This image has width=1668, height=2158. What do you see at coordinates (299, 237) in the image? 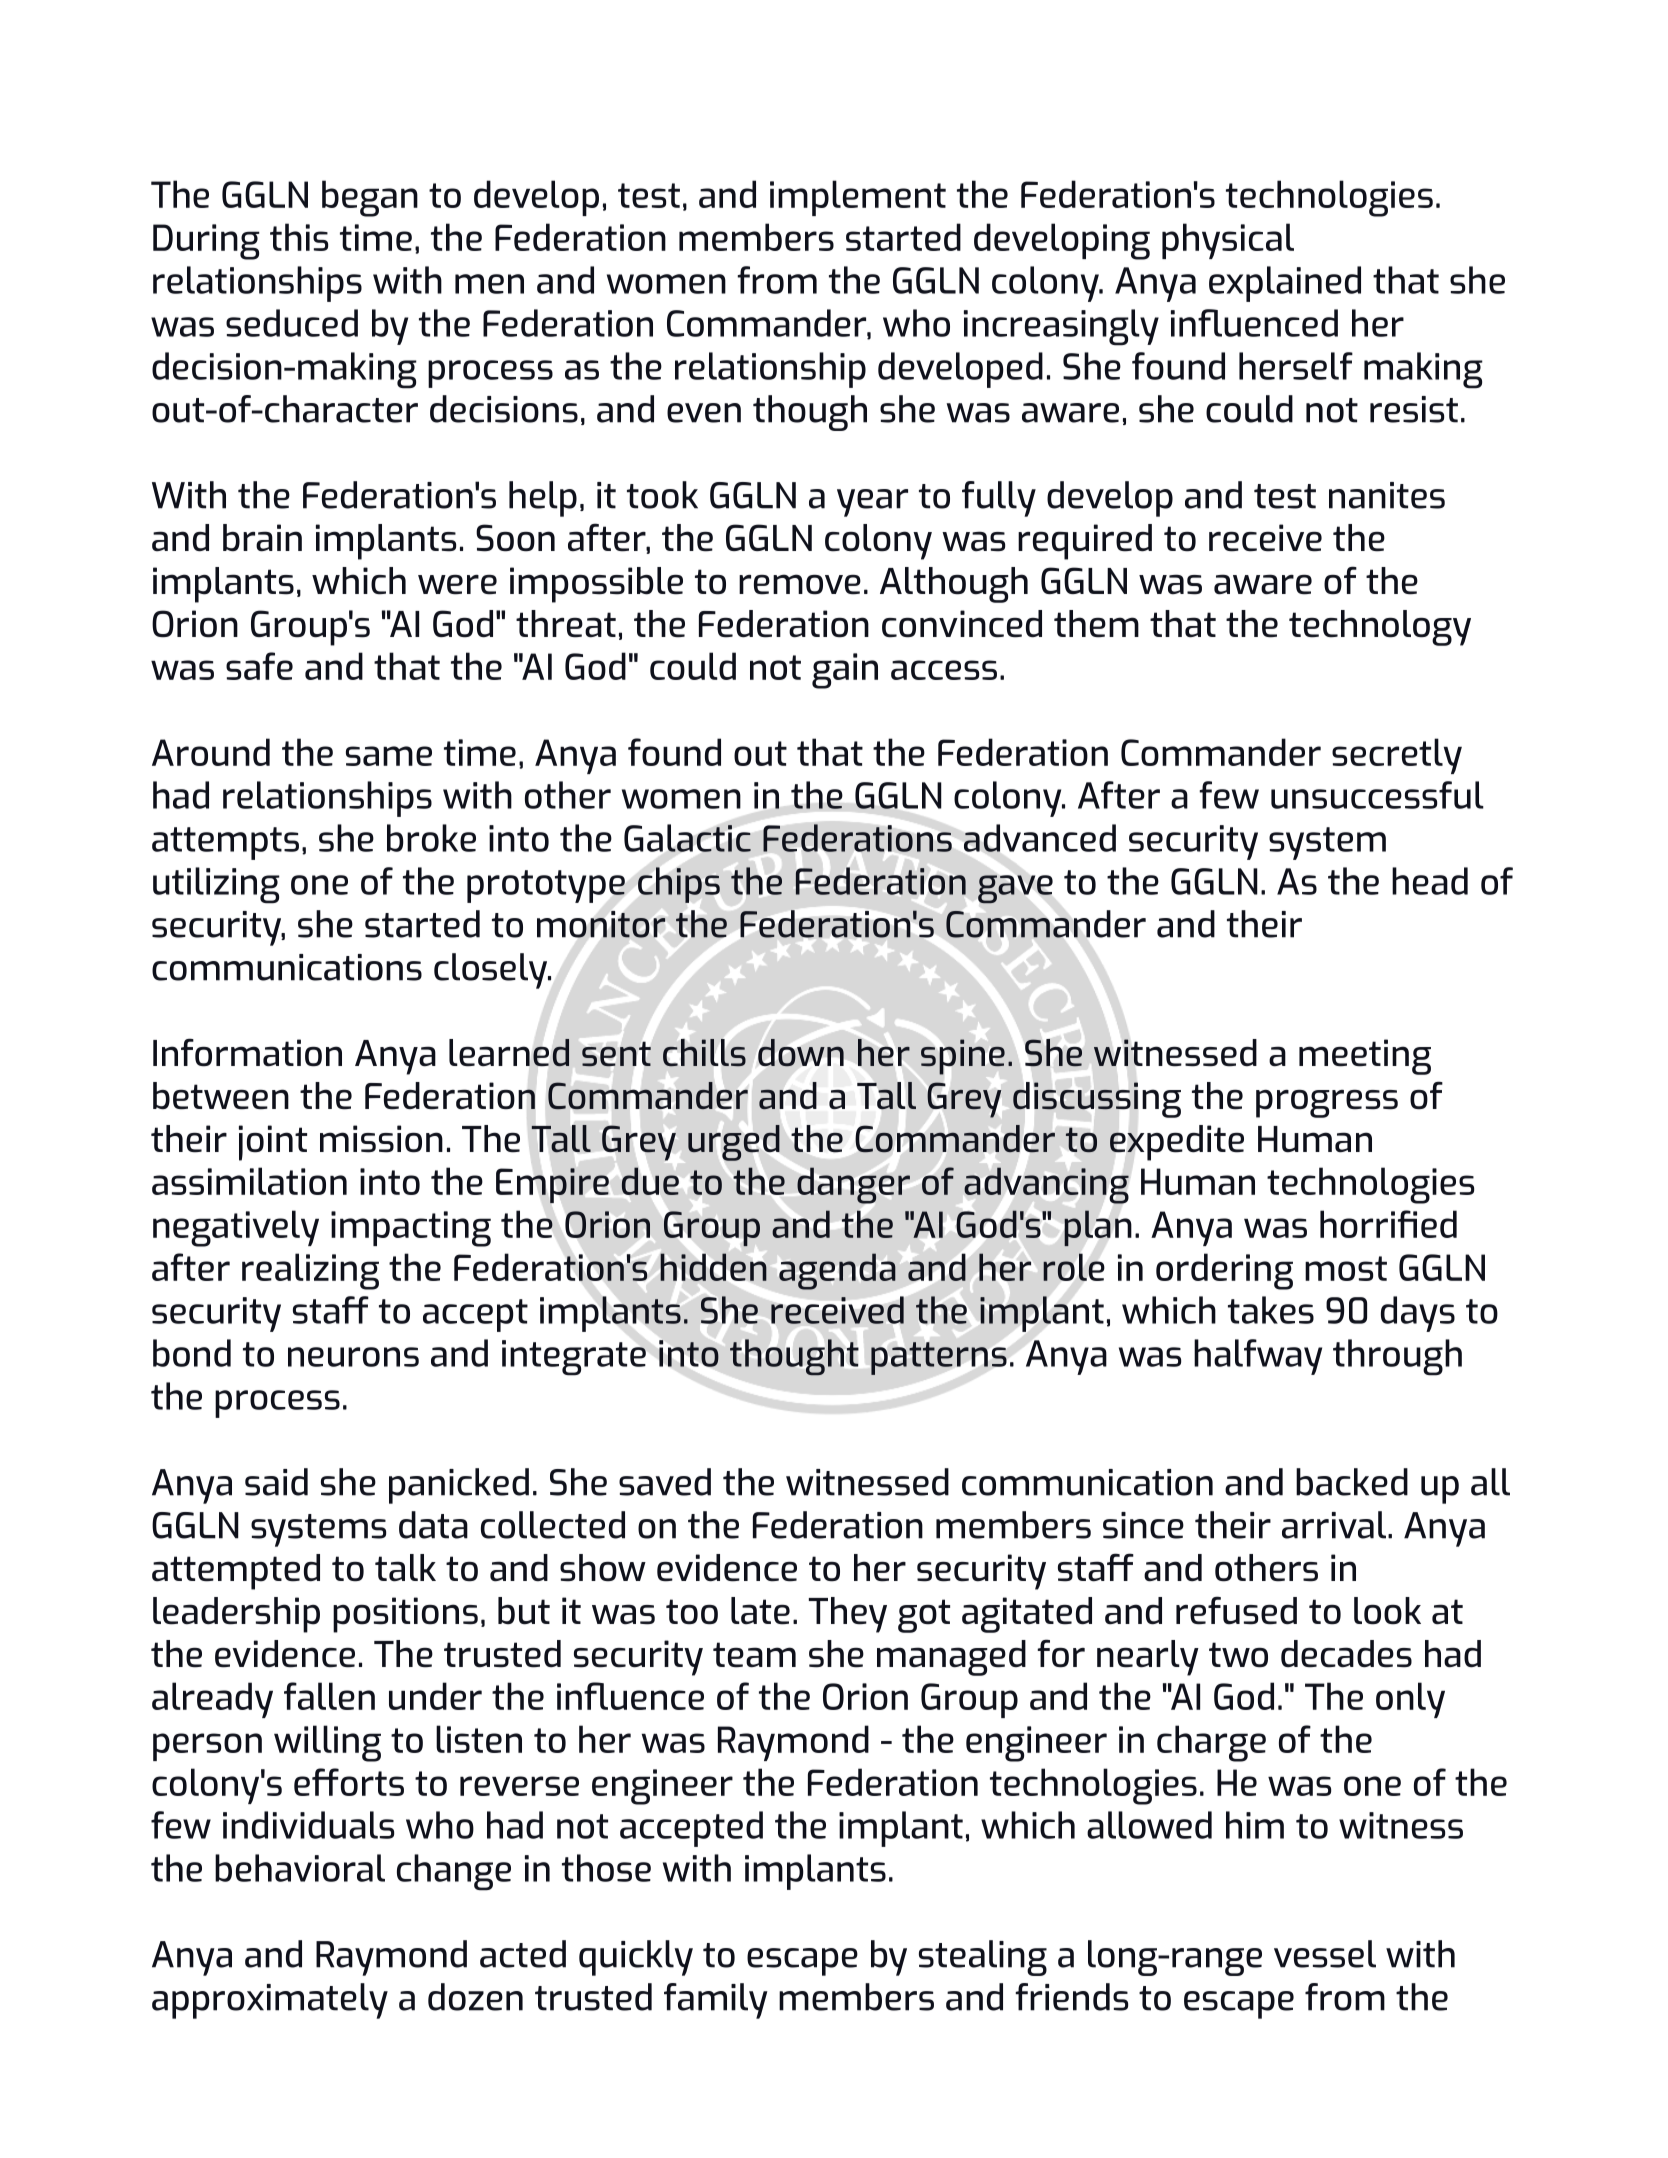
I see `this` at bounding box center [299, 237].
